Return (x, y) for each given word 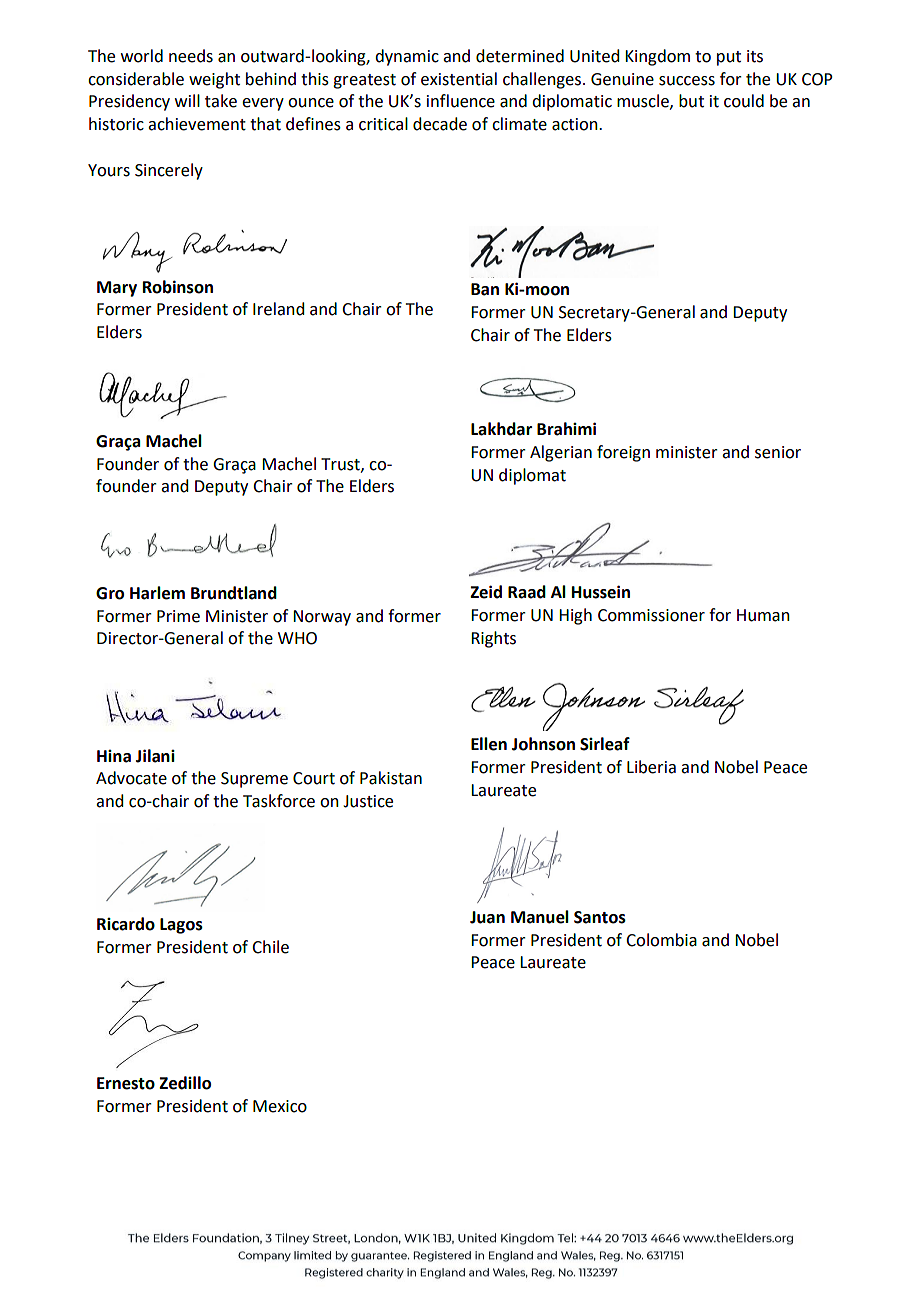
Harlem (157, 593)
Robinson (178, 287)
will (187, 100)
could (744, 101)
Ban (485, 289)
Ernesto (126, 1083)
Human (763, 615)
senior (778, 452)
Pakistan (391, 778)
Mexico (280, 1106)
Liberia (651, 767)
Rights (493, 639)
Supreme (254, 780)
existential (459, 79)
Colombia (661, 940)
